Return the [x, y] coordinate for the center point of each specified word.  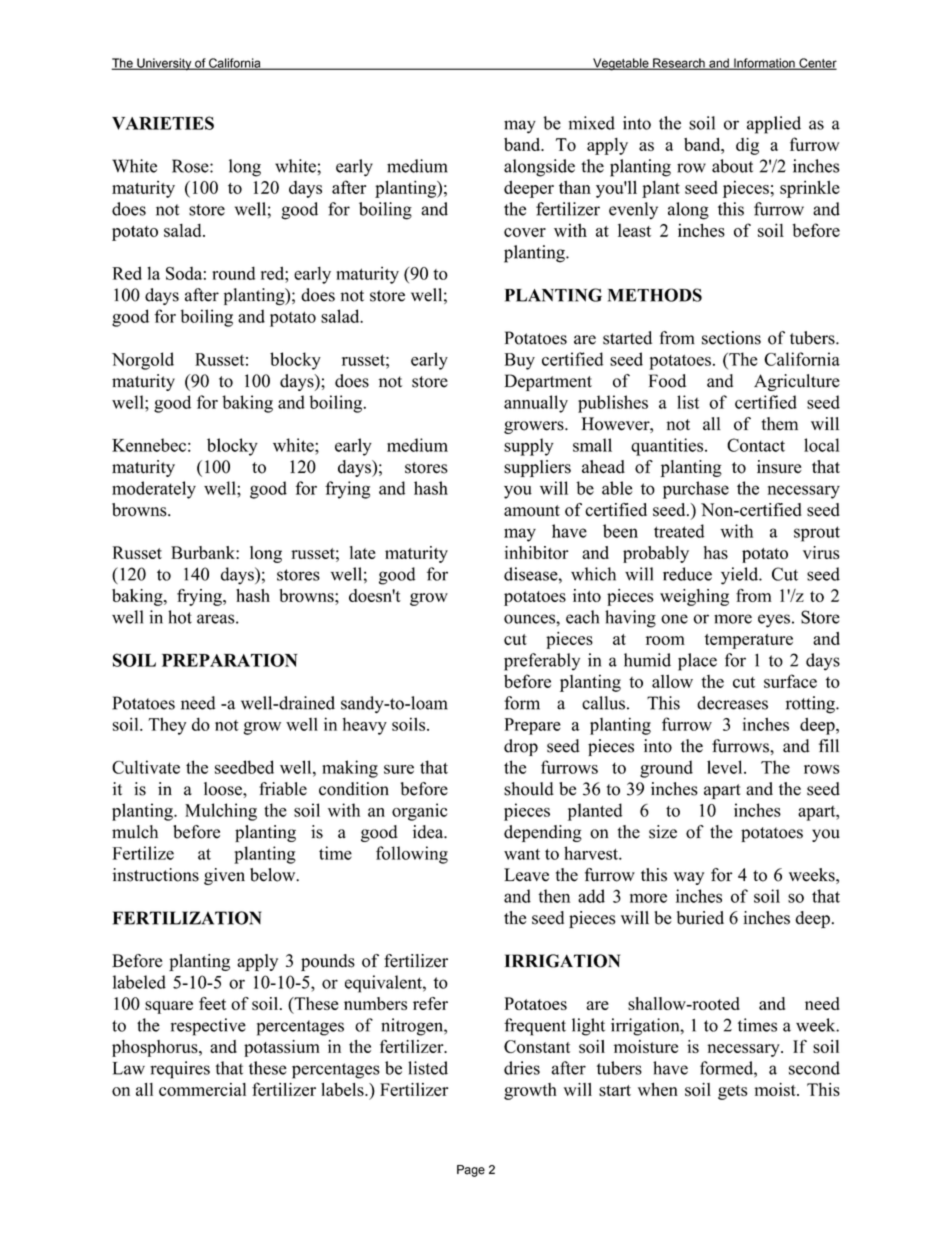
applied [774, 125]
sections [731, 338]
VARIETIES [163, 123]
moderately [154, 490]
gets [733, 1092]
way [689, 878]
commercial [202, 1089]
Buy [520, 361]
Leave [526, 875]
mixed [591, 123]
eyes [774, 621]
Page [471, 1171]
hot [180, 617]
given [224, 876]
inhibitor [537, 552]
